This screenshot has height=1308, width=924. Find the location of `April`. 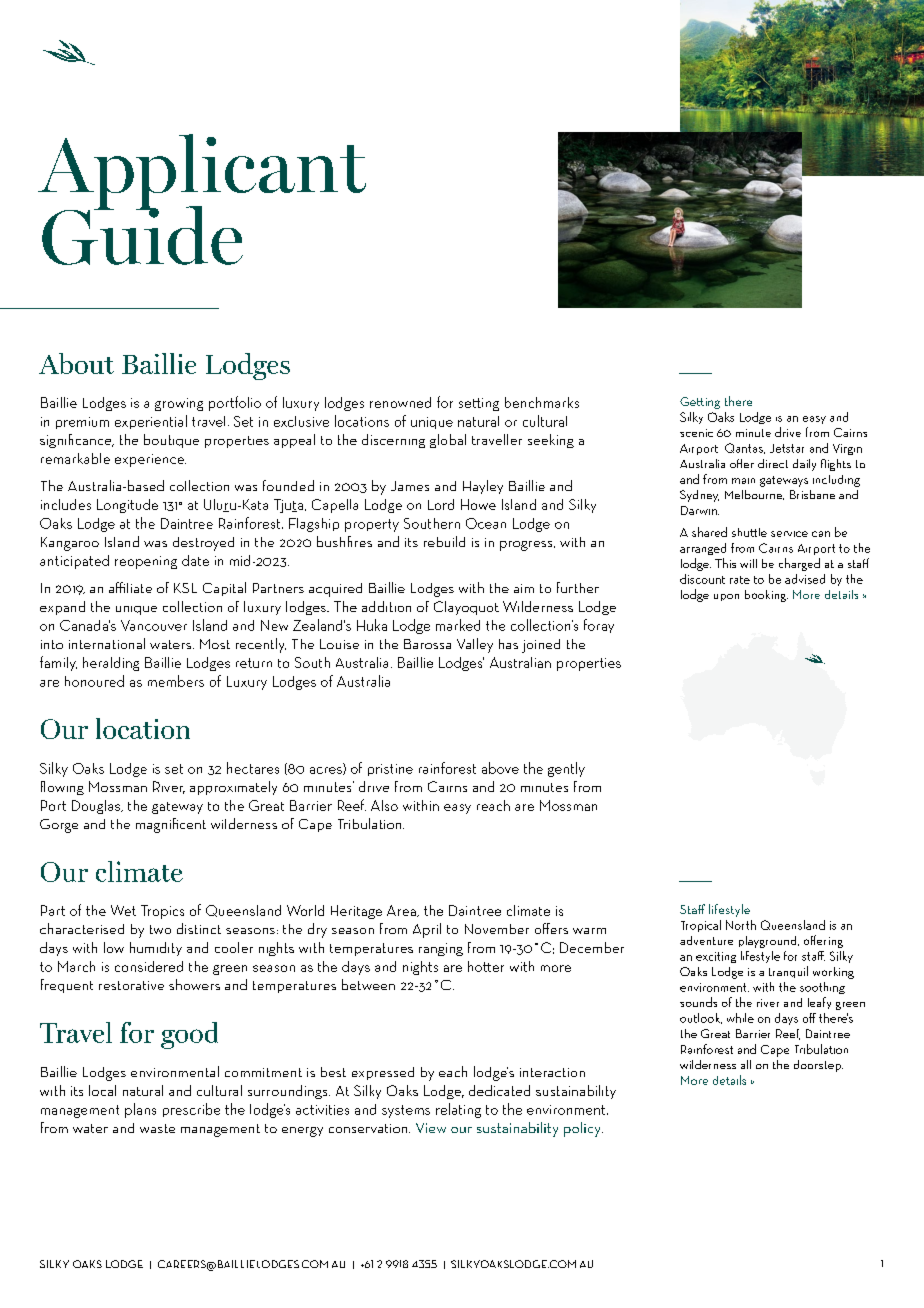

April is located at coordinates (427, 930).
